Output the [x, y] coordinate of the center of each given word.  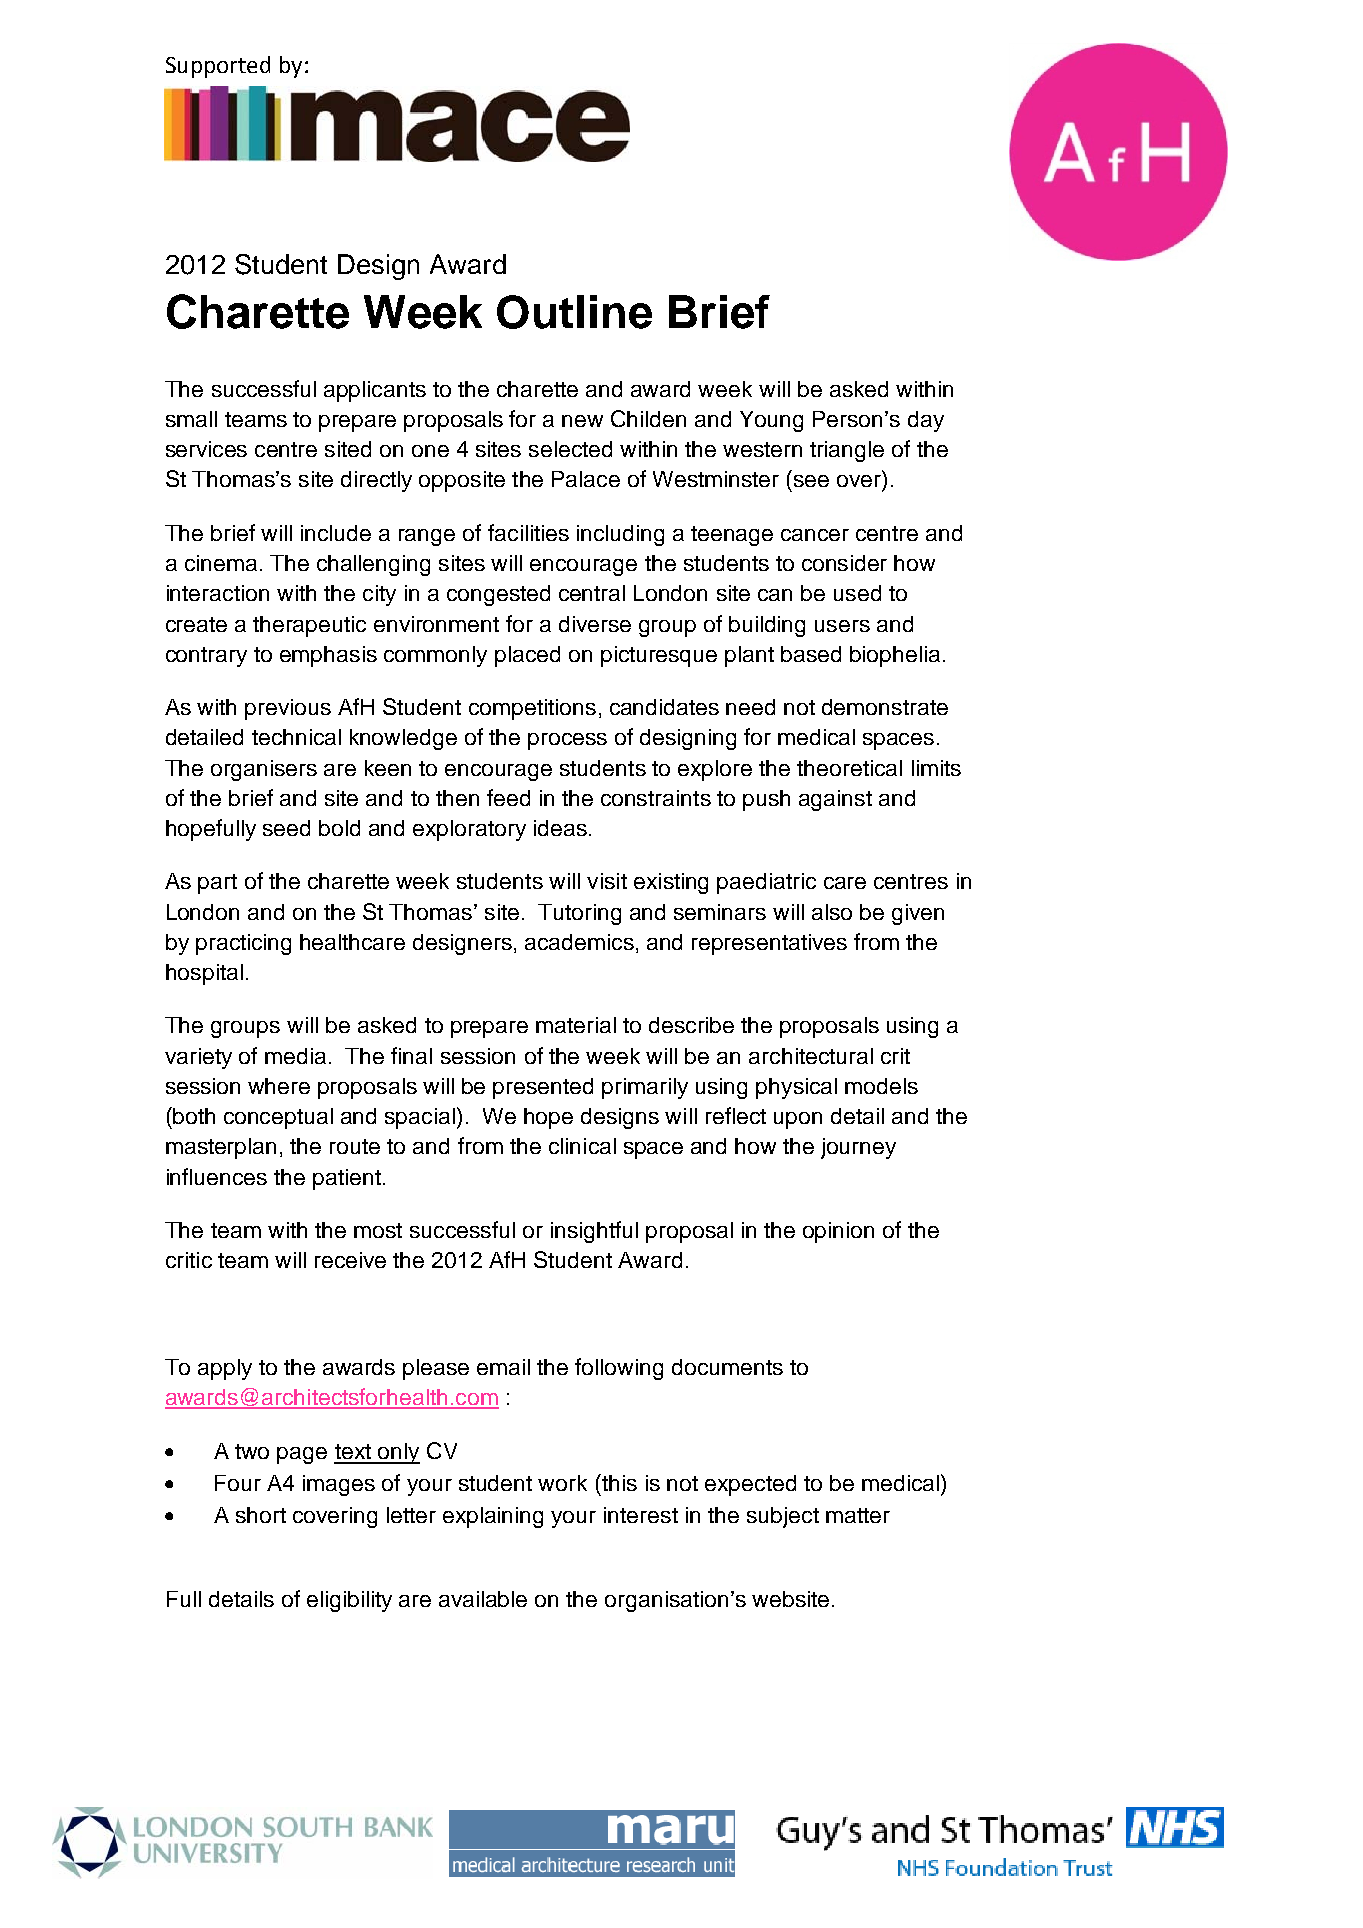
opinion [838, 1232]
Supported [218, 67]
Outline [574, 312]
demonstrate [885, 707]
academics [579, 942]
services [206, 449]
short [261, 1515]
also [832, 912]
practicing [243, 944]
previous [288, 709]
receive [350, 1260]
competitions [532, 709]
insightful [594, 1232]
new [582, 421]
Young [771, 421]
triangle [847, 451]
